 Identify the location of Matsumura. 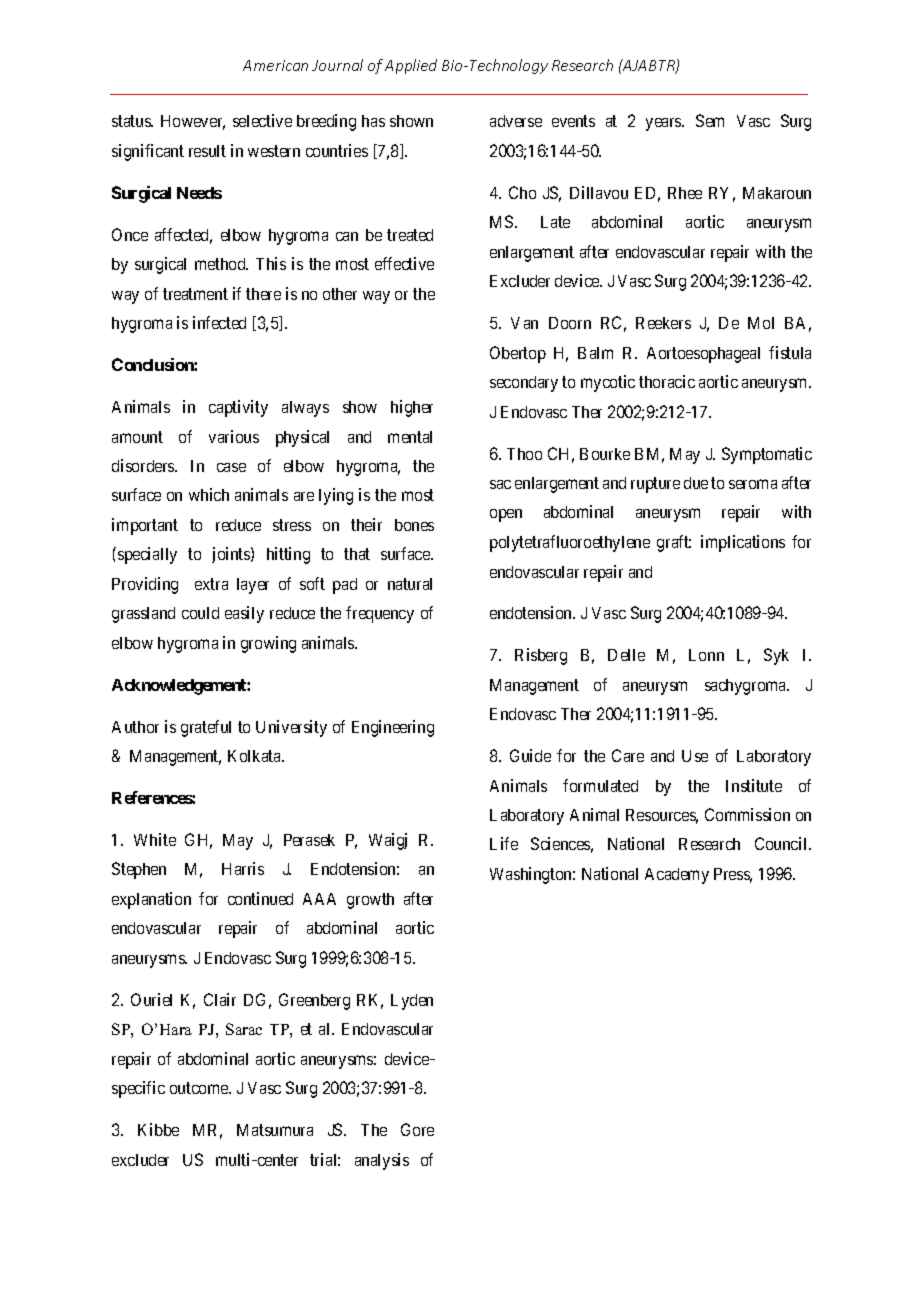
(275, 1130).
